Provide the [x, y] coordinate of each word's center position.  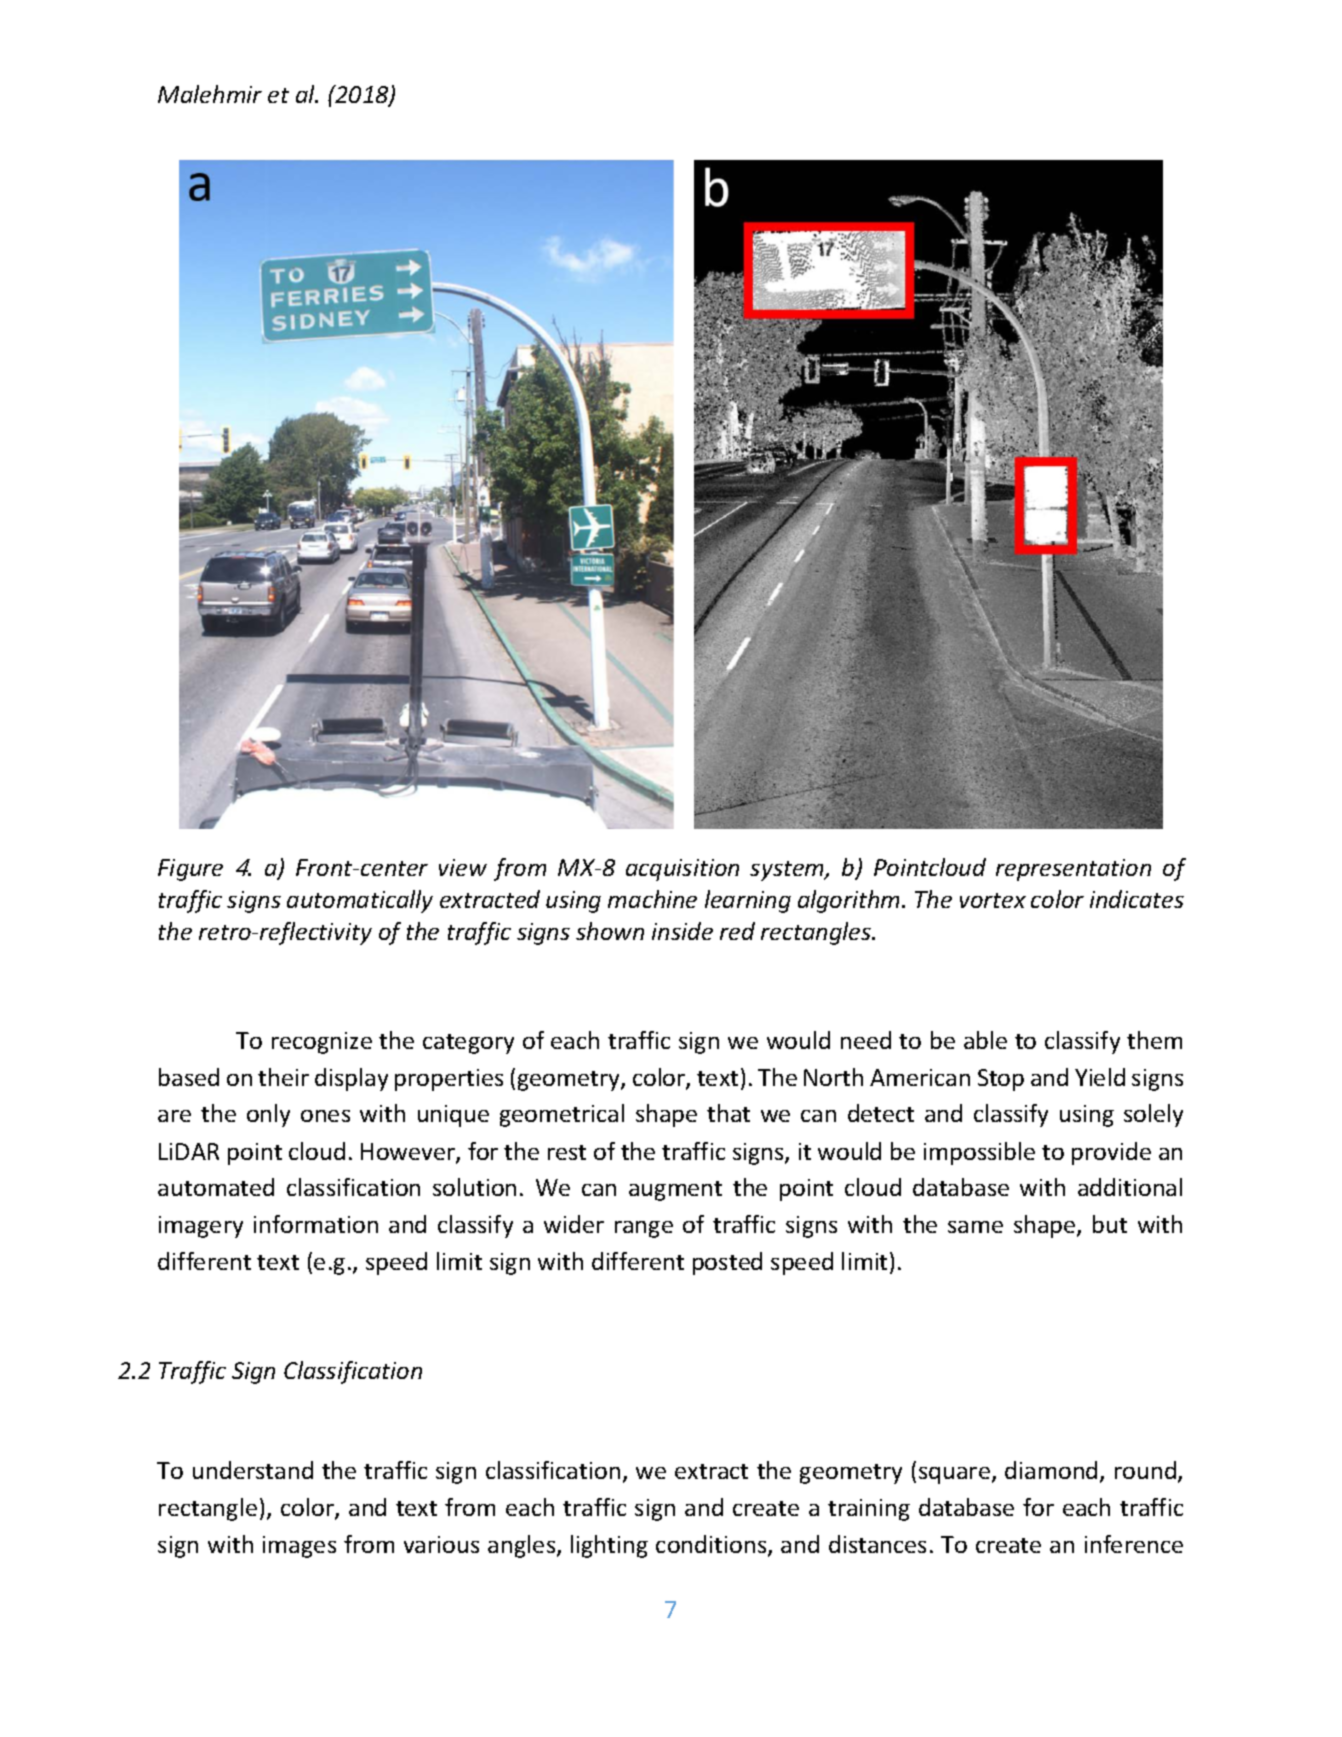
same [975, 1227]
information [316, 1224]
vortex [993, 900]
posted [727, 1263]
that [728, 1113]
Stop [1001, 1080]
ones [325, 1116]
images [299, 1547]
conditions [712, 1545]
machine [652, 899]
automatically [360, 901]
